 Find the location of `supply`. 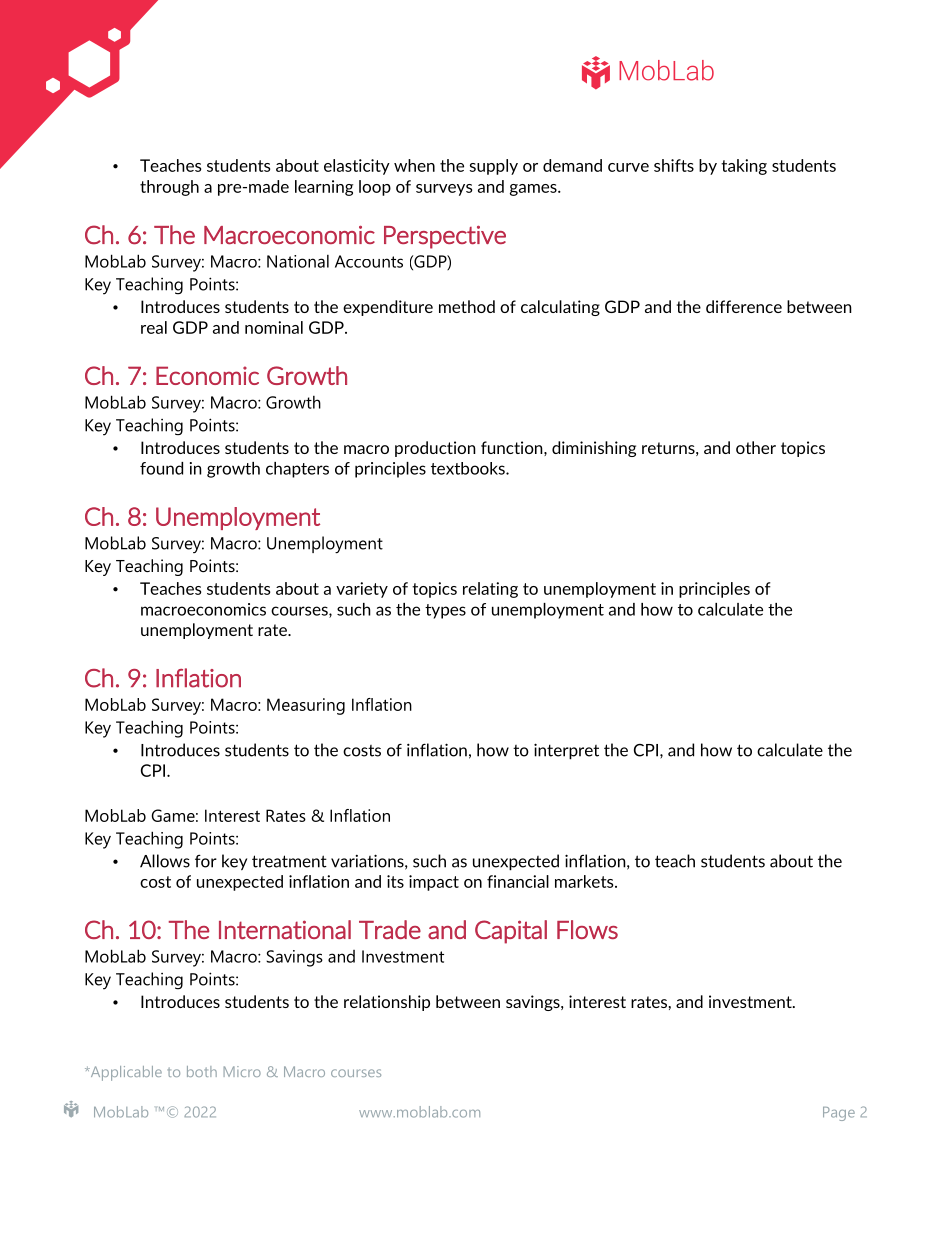

supply is located at coordinates (494, 167).
